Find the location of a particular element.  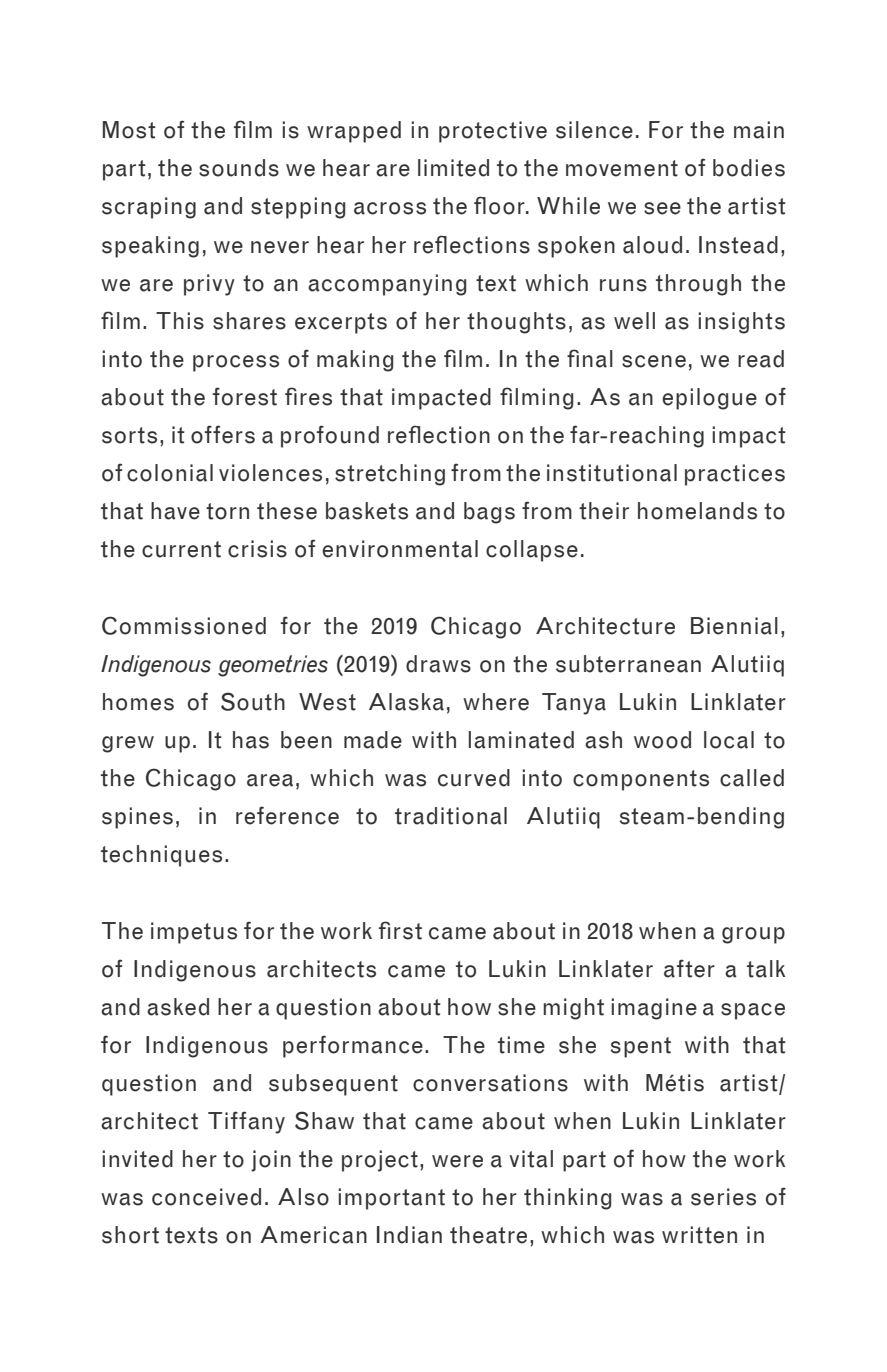

sounds is located at coordinates (239, 168).
